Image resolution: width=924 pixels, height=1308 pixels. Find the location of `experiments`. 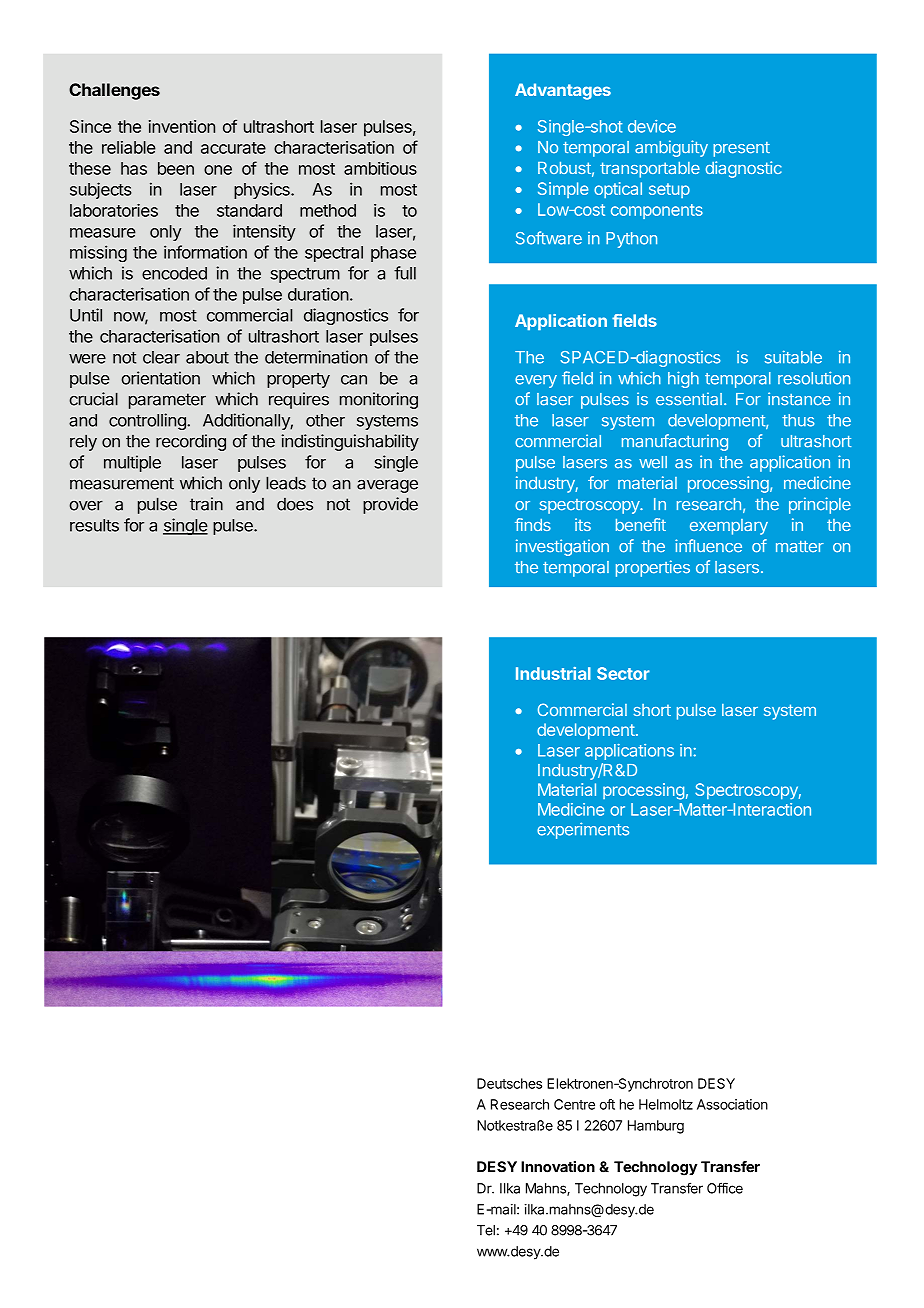

experiments is located at coordinates (583, 830).
